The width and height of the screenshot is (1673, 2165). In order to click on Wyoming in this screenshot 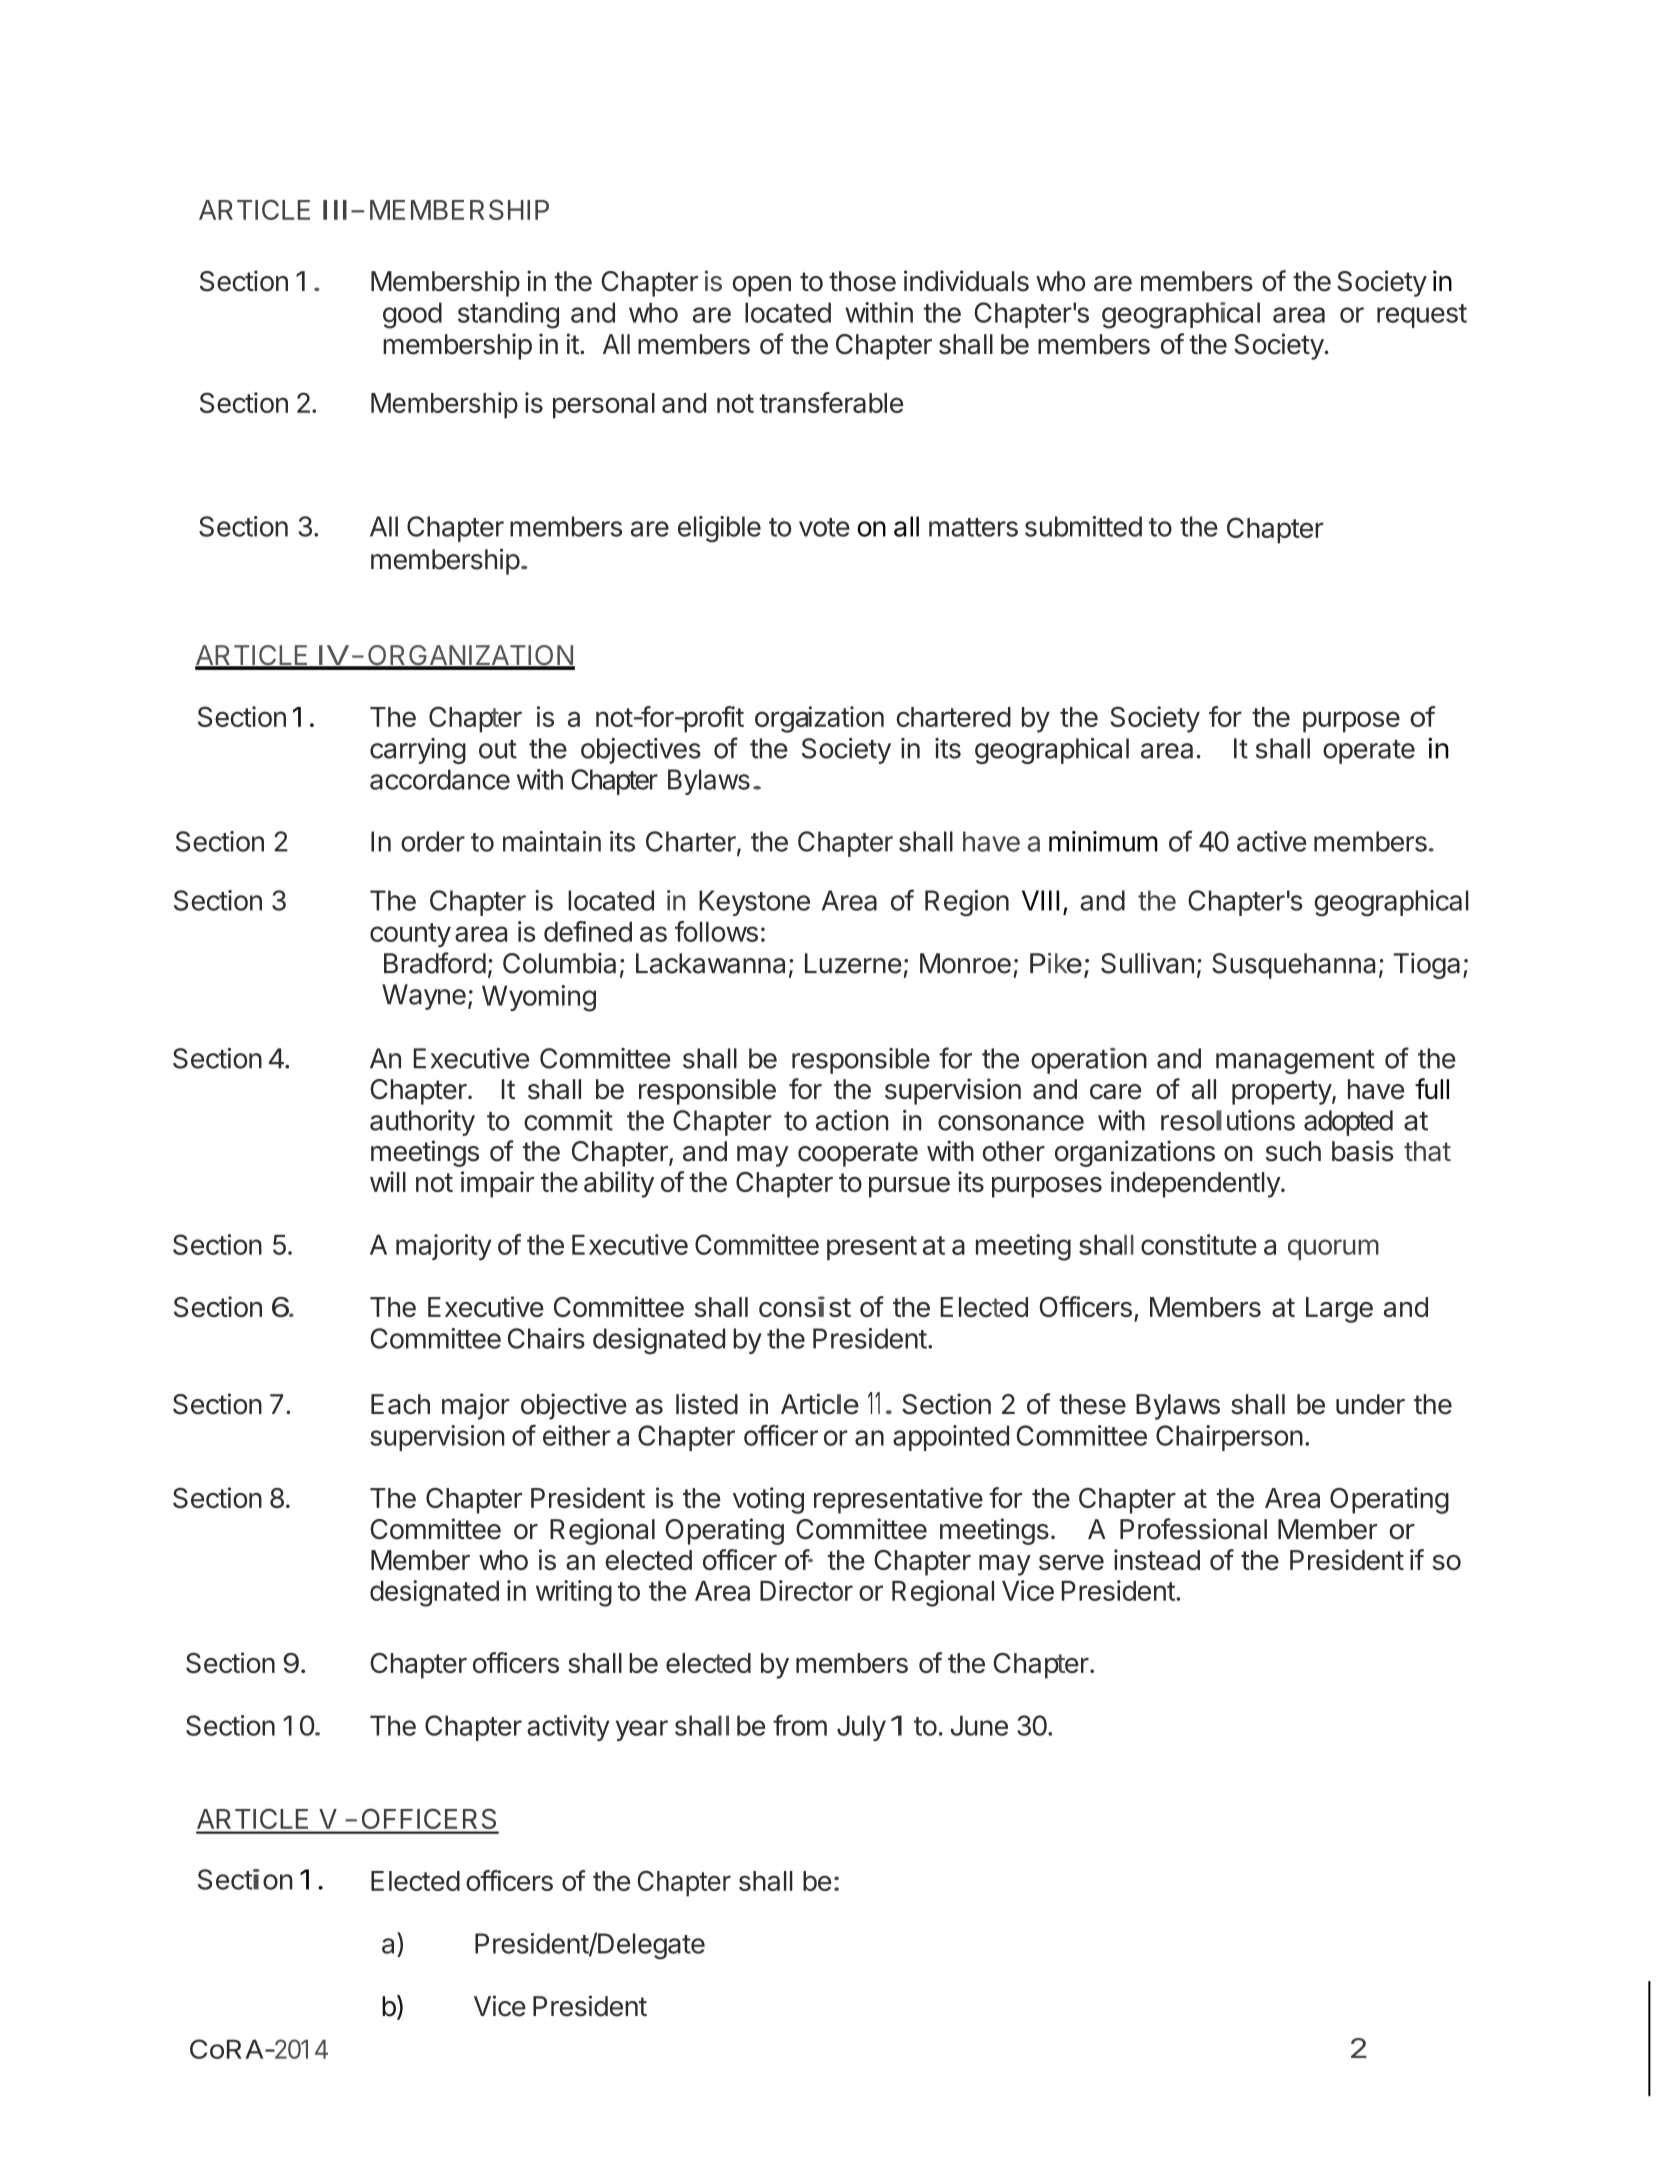, I will do `click(539, 998)`.
